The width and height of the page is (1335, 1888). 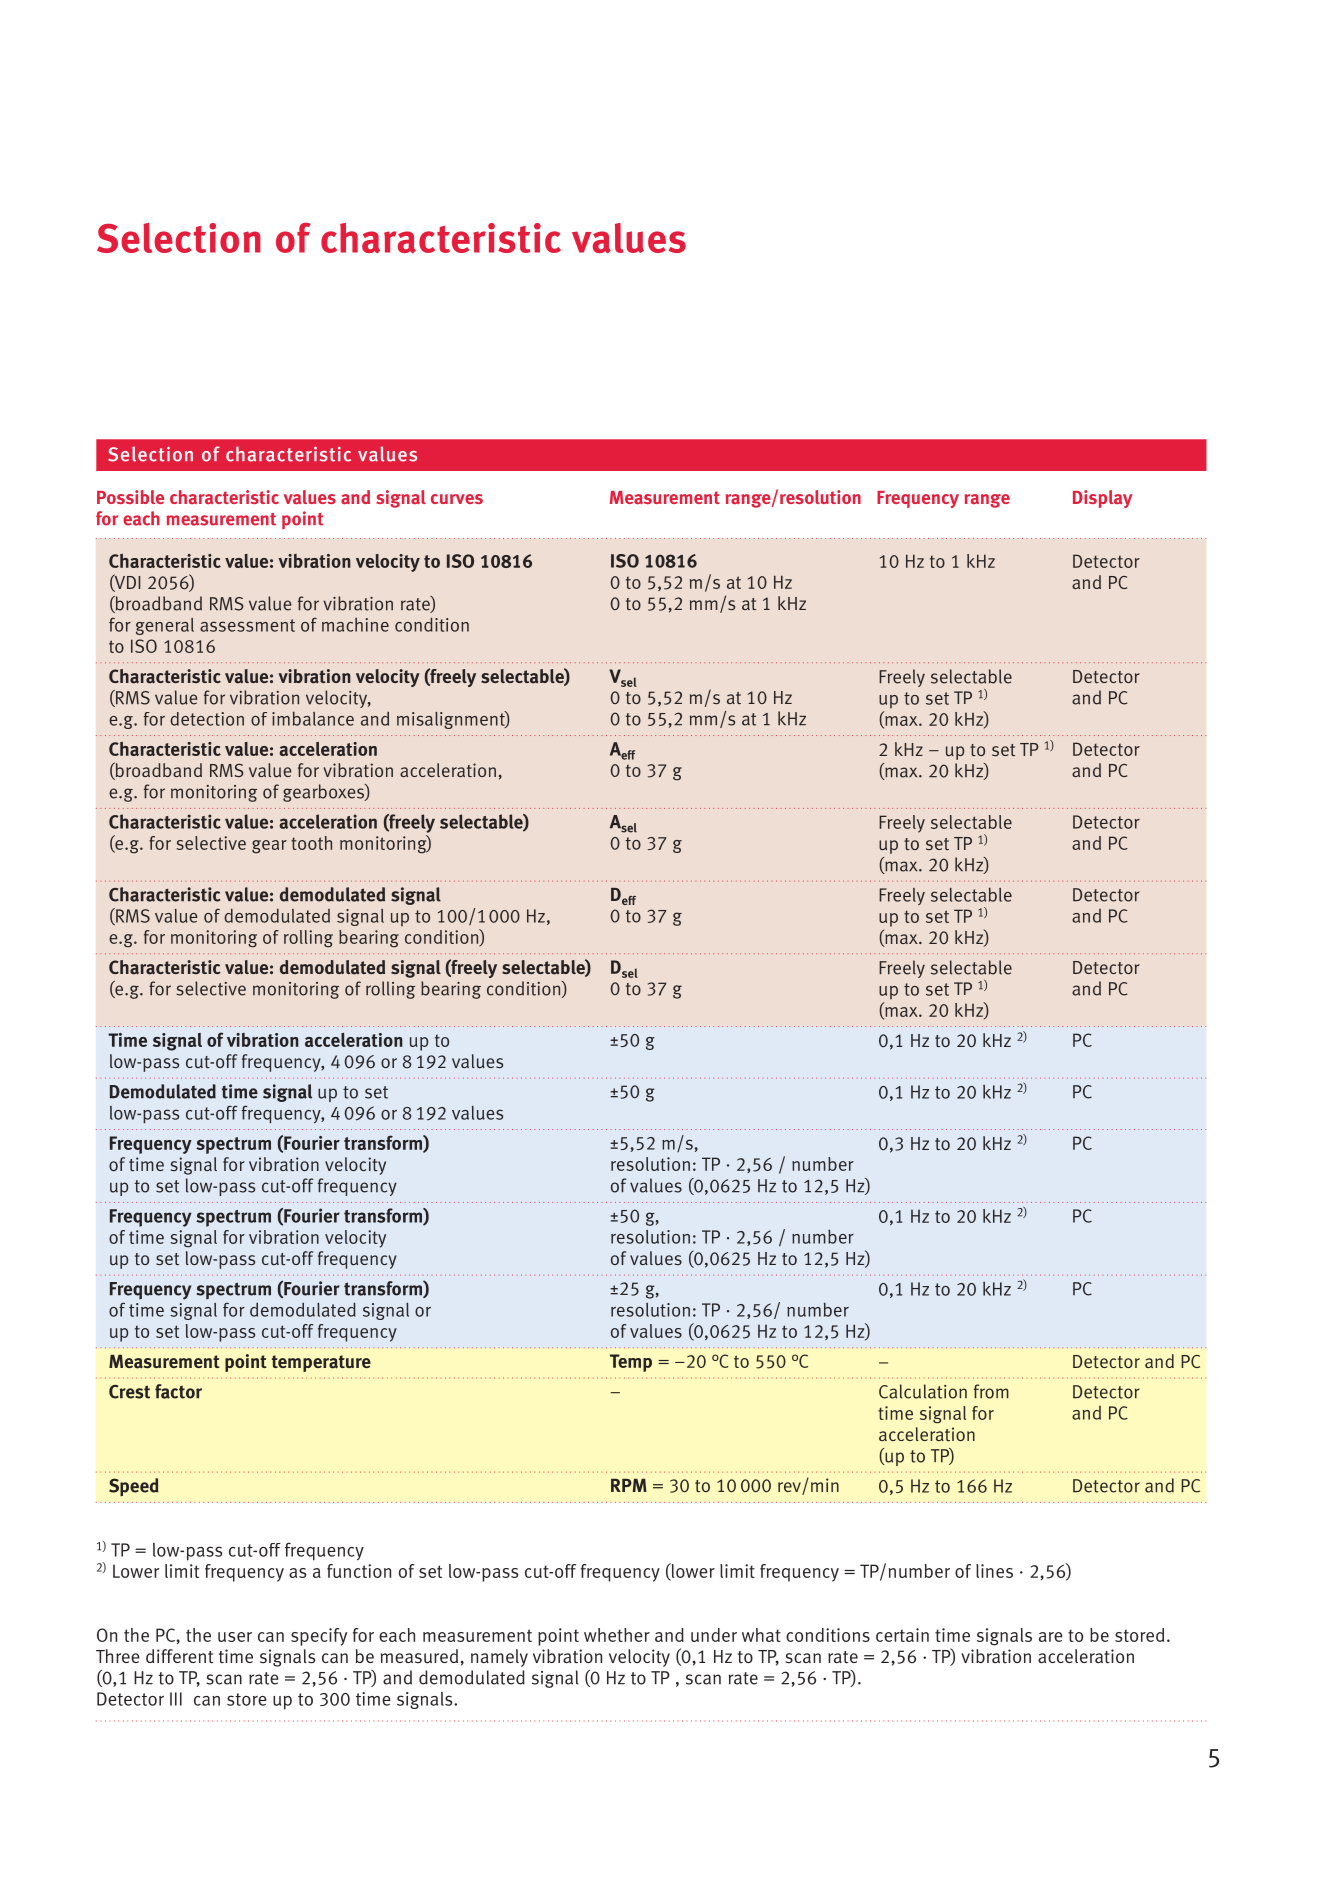 I want to click on imbalance, so click(x=313, y=718).
